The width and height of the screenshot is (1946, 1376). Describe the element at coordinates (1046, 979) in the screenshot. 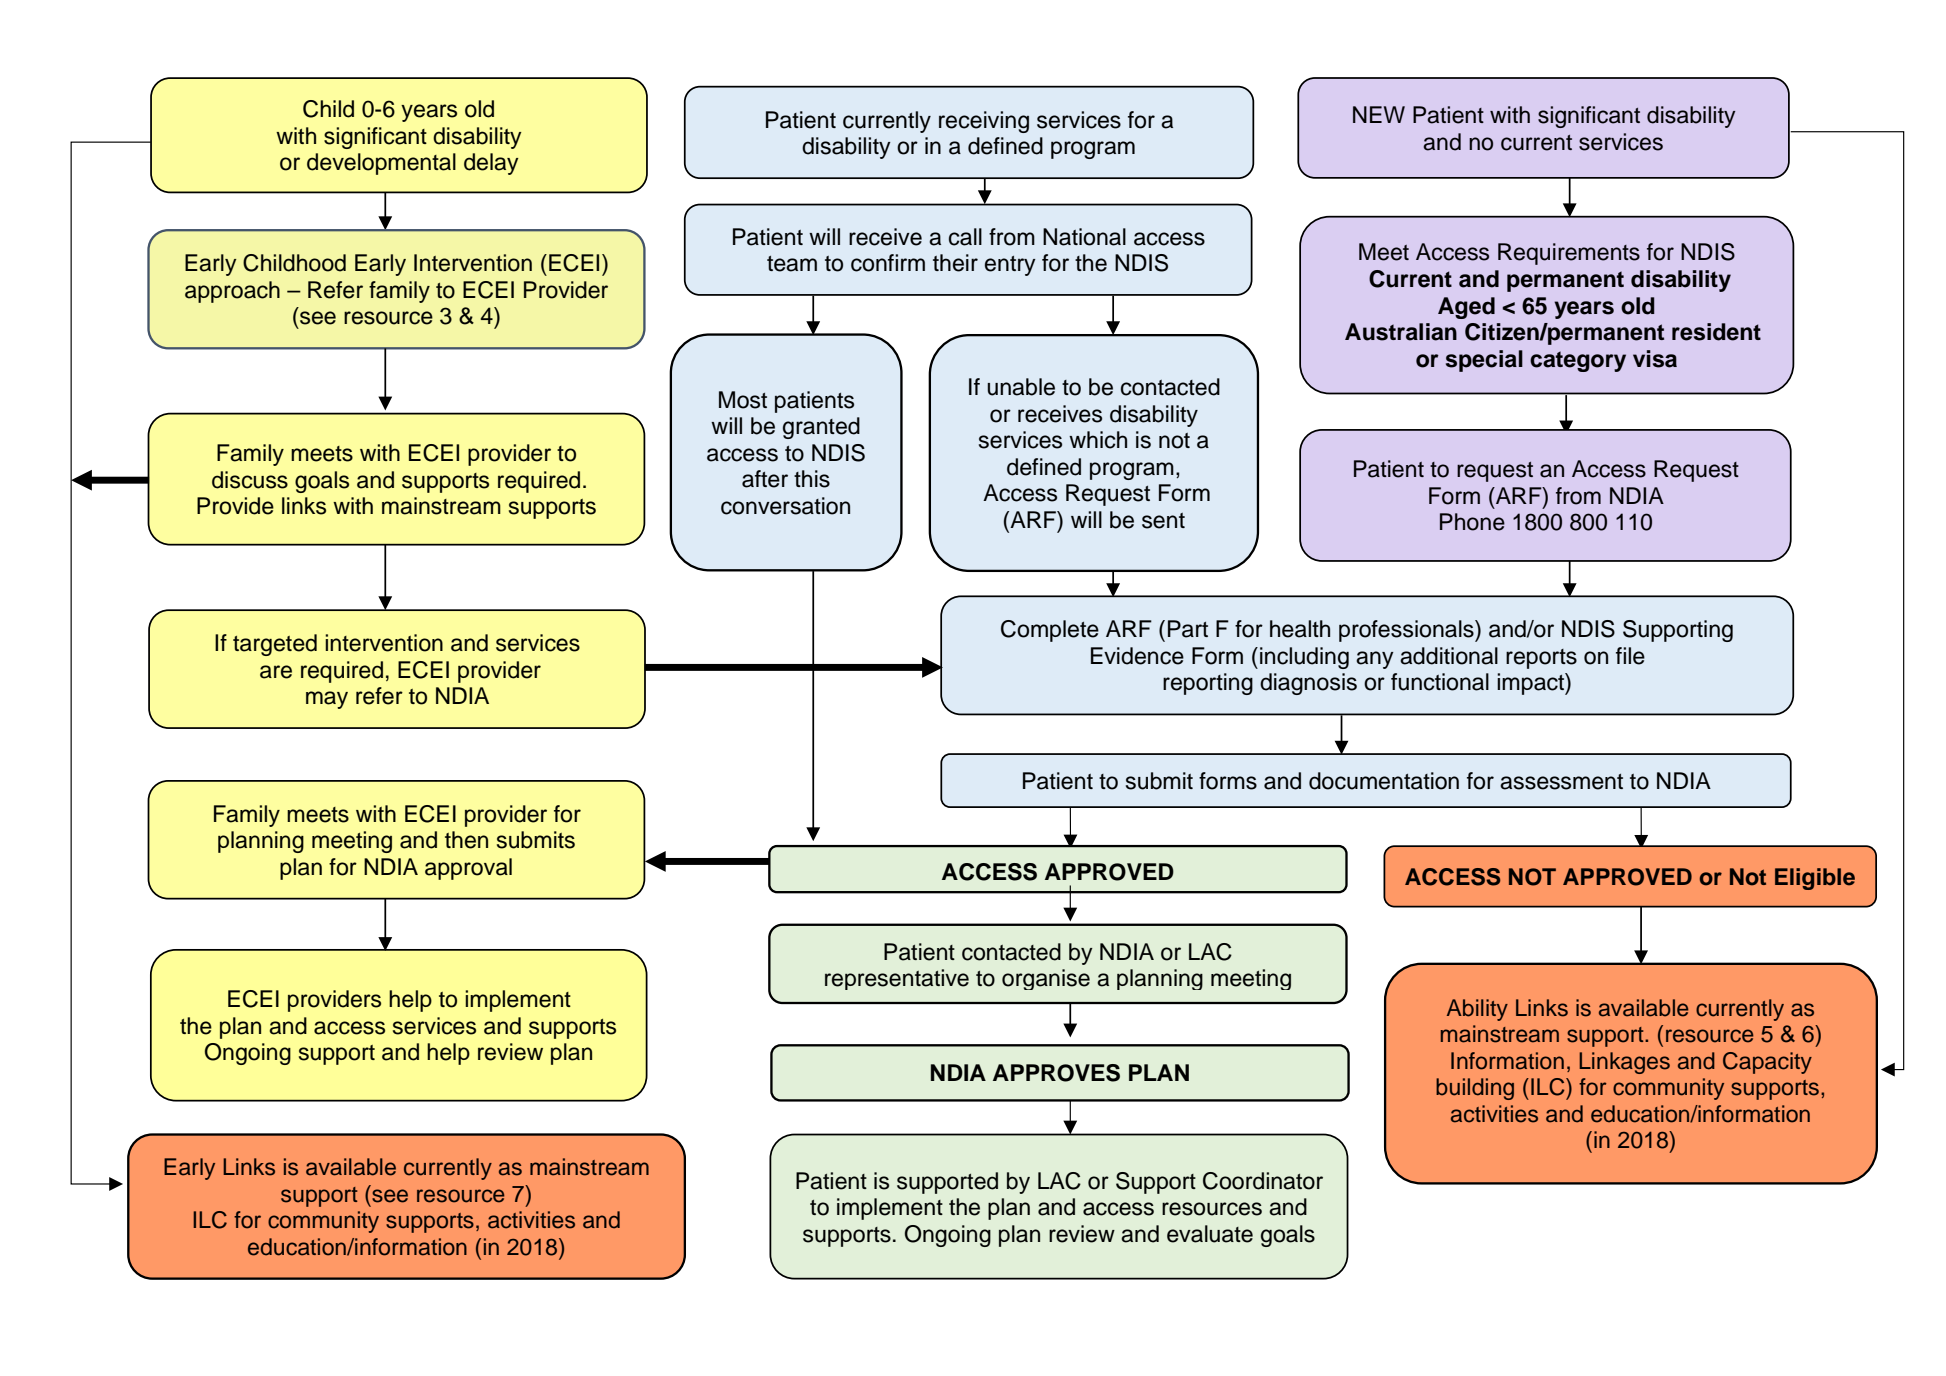

I see `organise` at that location.
